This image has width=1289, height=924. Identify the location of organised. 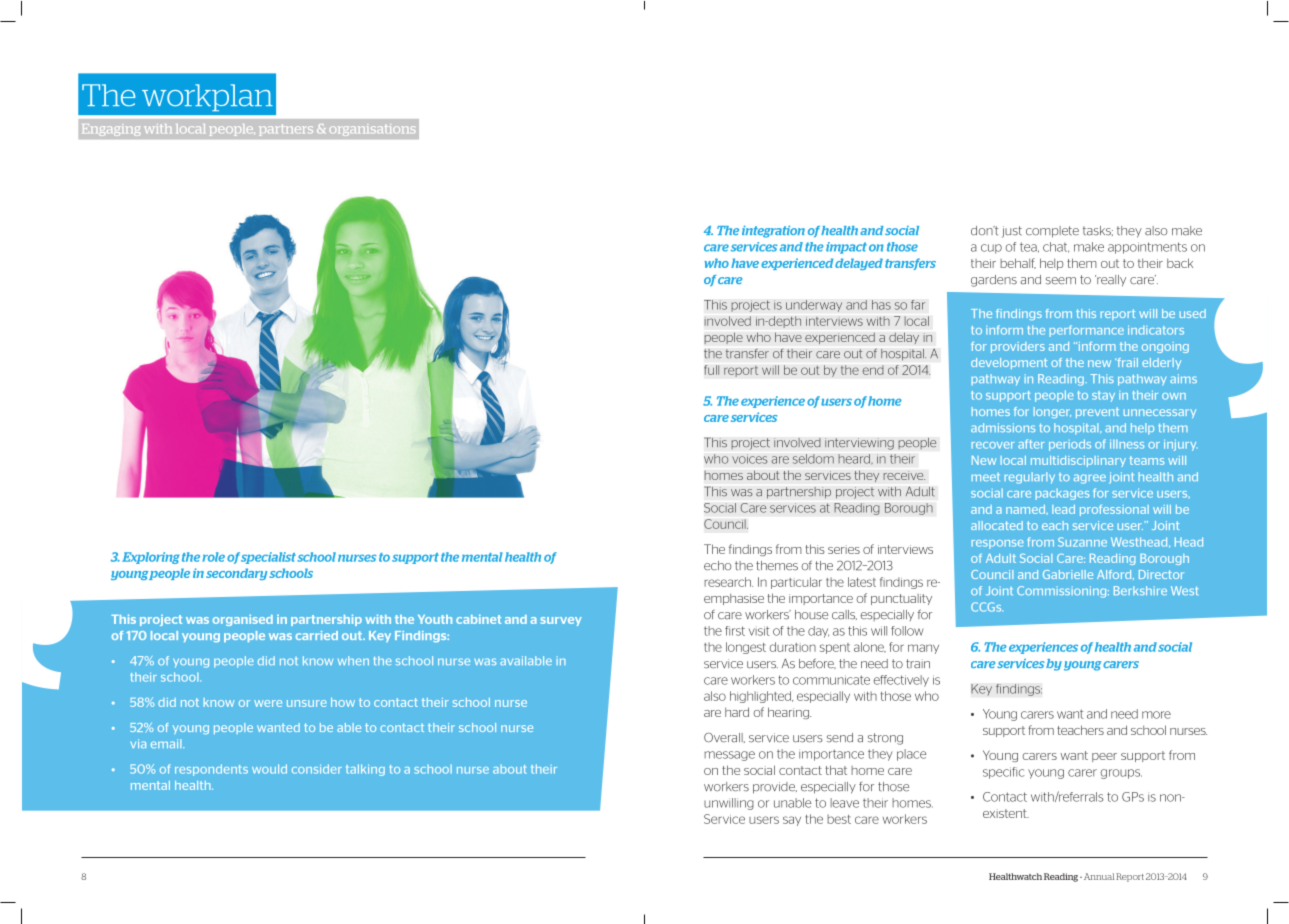
(242, 620).
